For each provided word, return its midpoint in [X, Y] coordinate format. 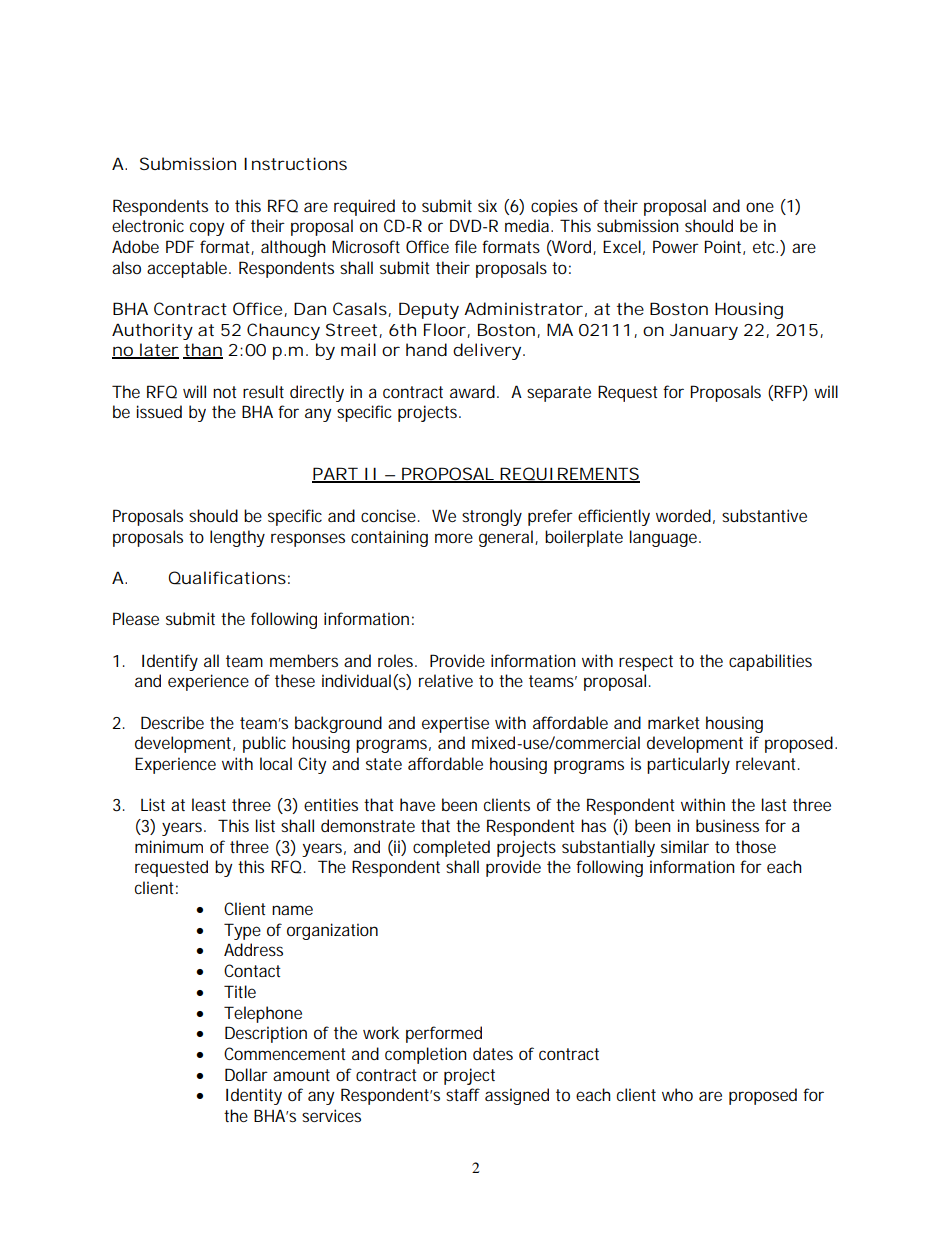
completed [451, 848]
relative [446, 680]
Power [676, 246]
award [474, 391]
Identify [170, 662]
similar [685, 846]
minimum [169, 846]
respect [646, 663]
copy [207, 229]
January [704, 332]
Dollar [246, 1074]
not [225, 392]
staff [463, 1094]
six [487, 205]
